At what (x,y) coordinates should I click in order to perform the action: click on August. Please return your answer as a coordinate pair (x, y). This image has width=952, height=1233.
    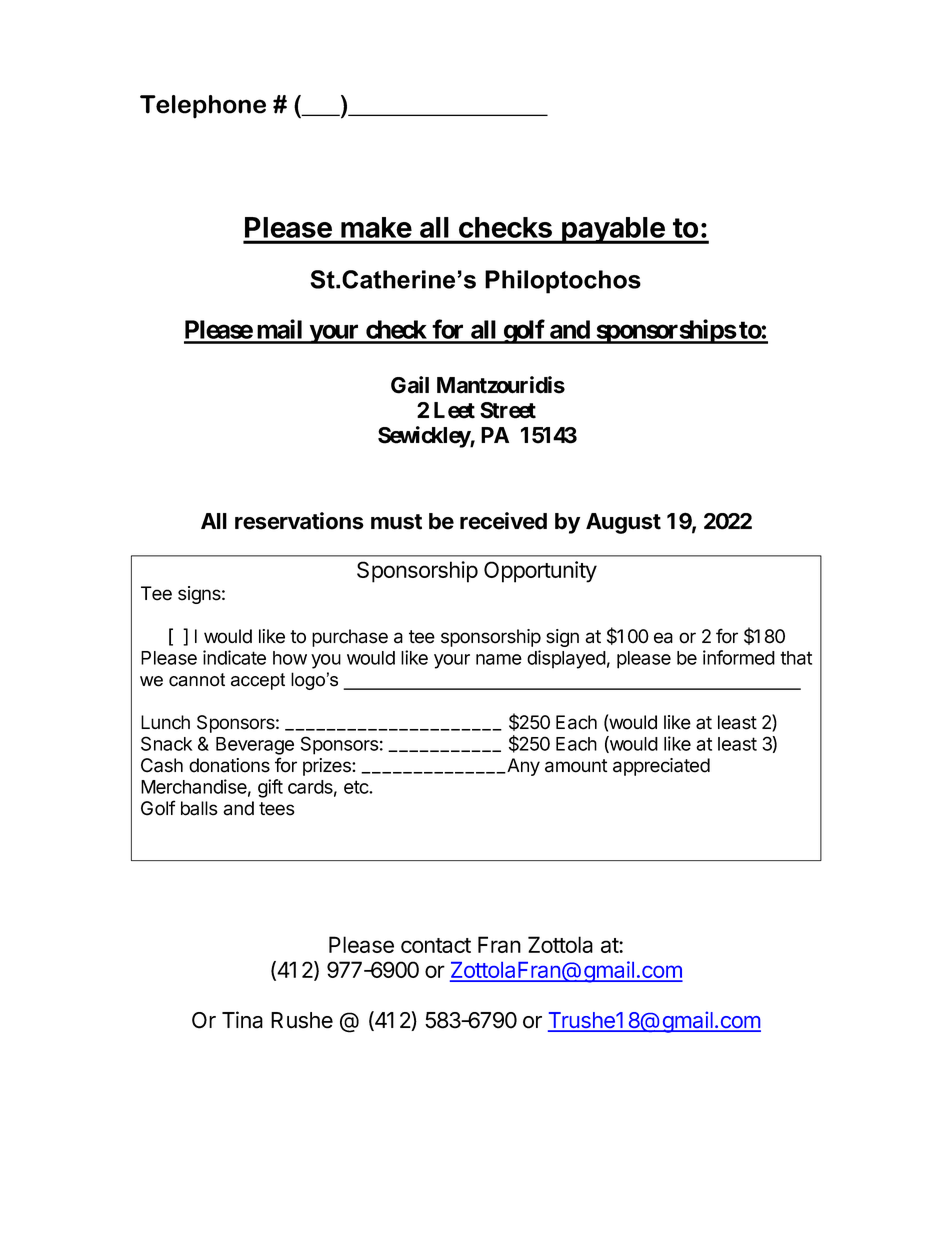
    Looking at the image, I should click on (623, 523).
